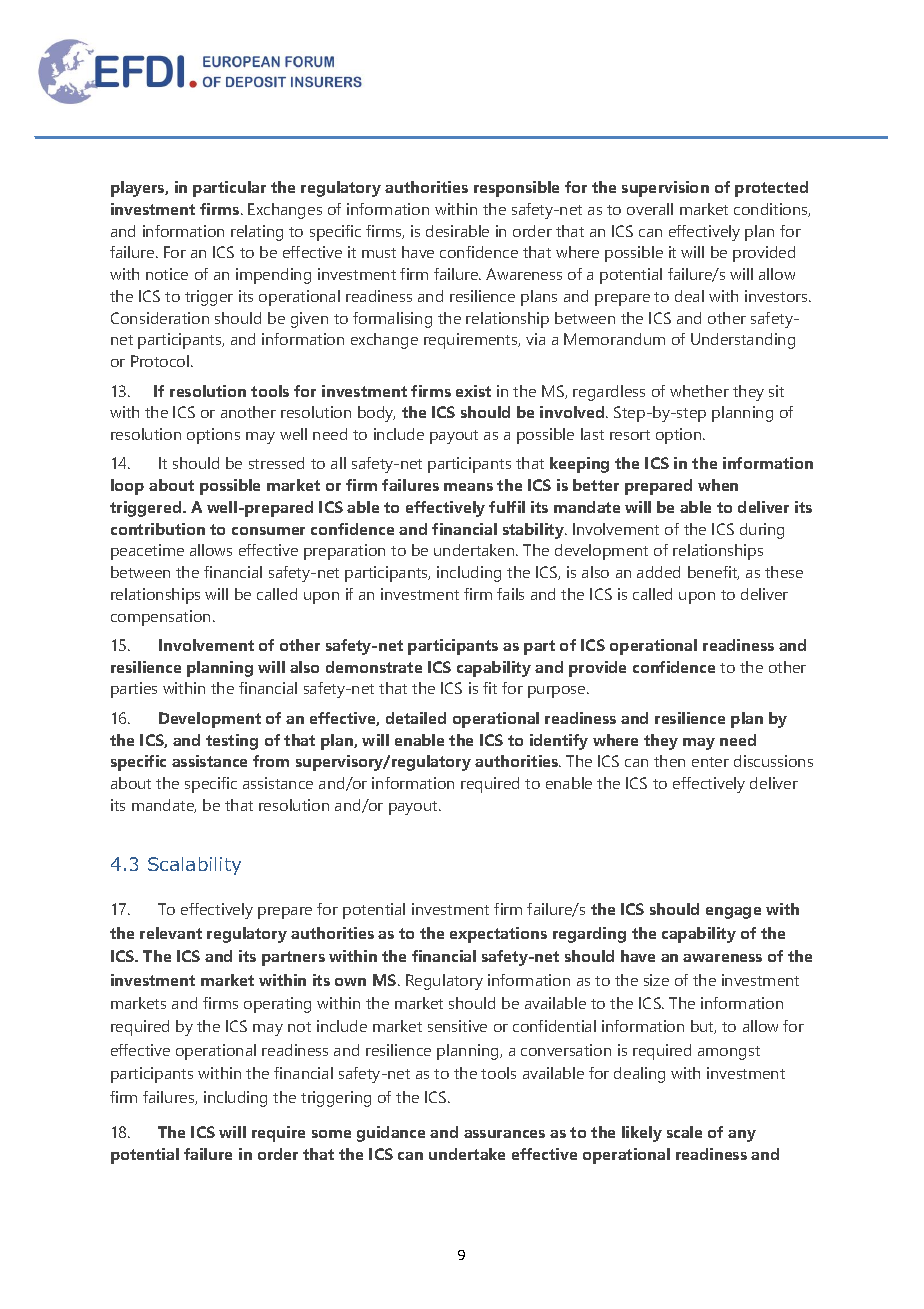  I want to click on Scalability, so click(194, 866).
